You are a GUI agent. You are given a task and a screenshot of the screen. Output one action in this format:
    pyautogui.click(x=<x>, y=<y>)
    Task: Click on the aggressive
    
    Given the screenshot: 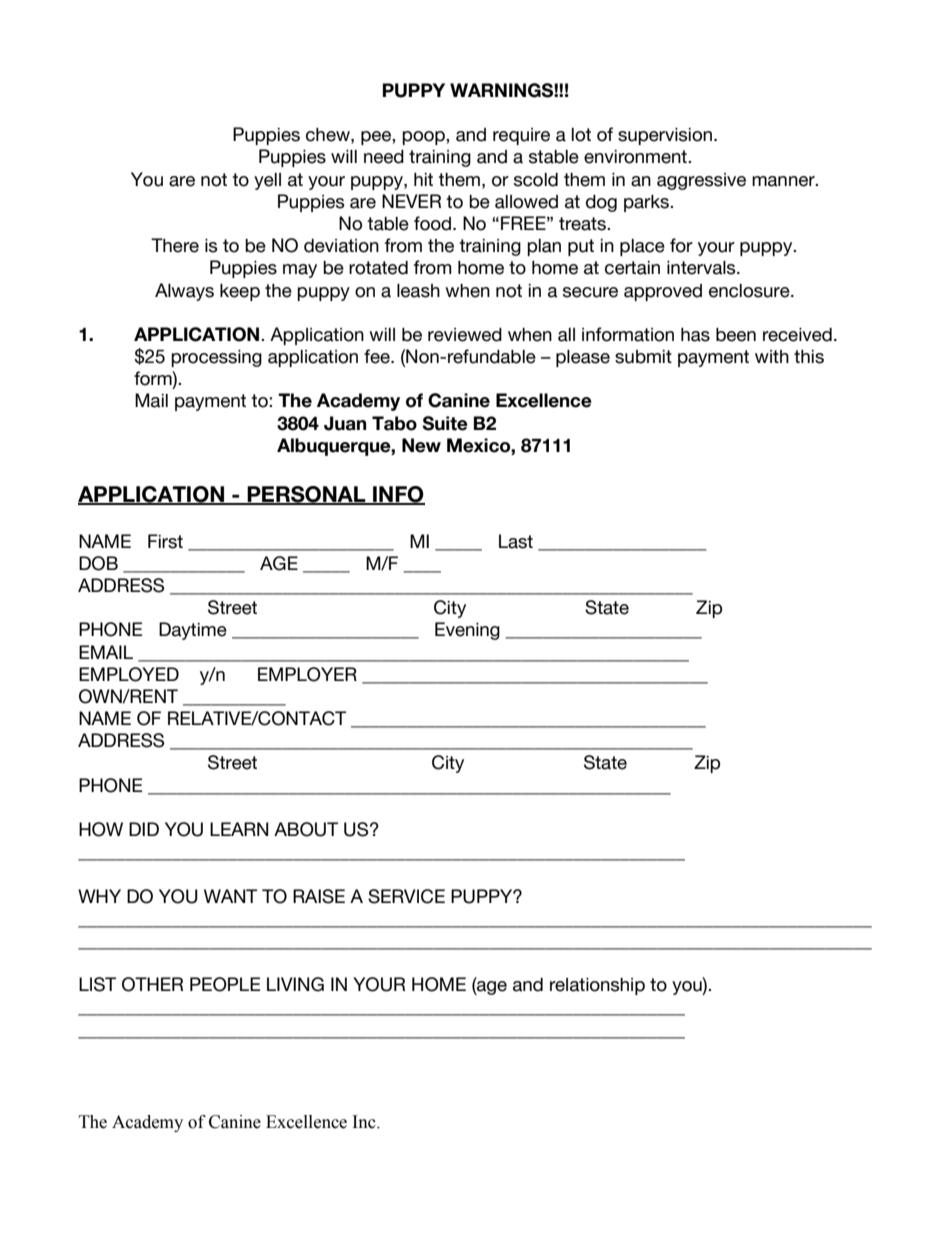 What is the action you would take?
    pyautogui.click(x=701, y=181)
